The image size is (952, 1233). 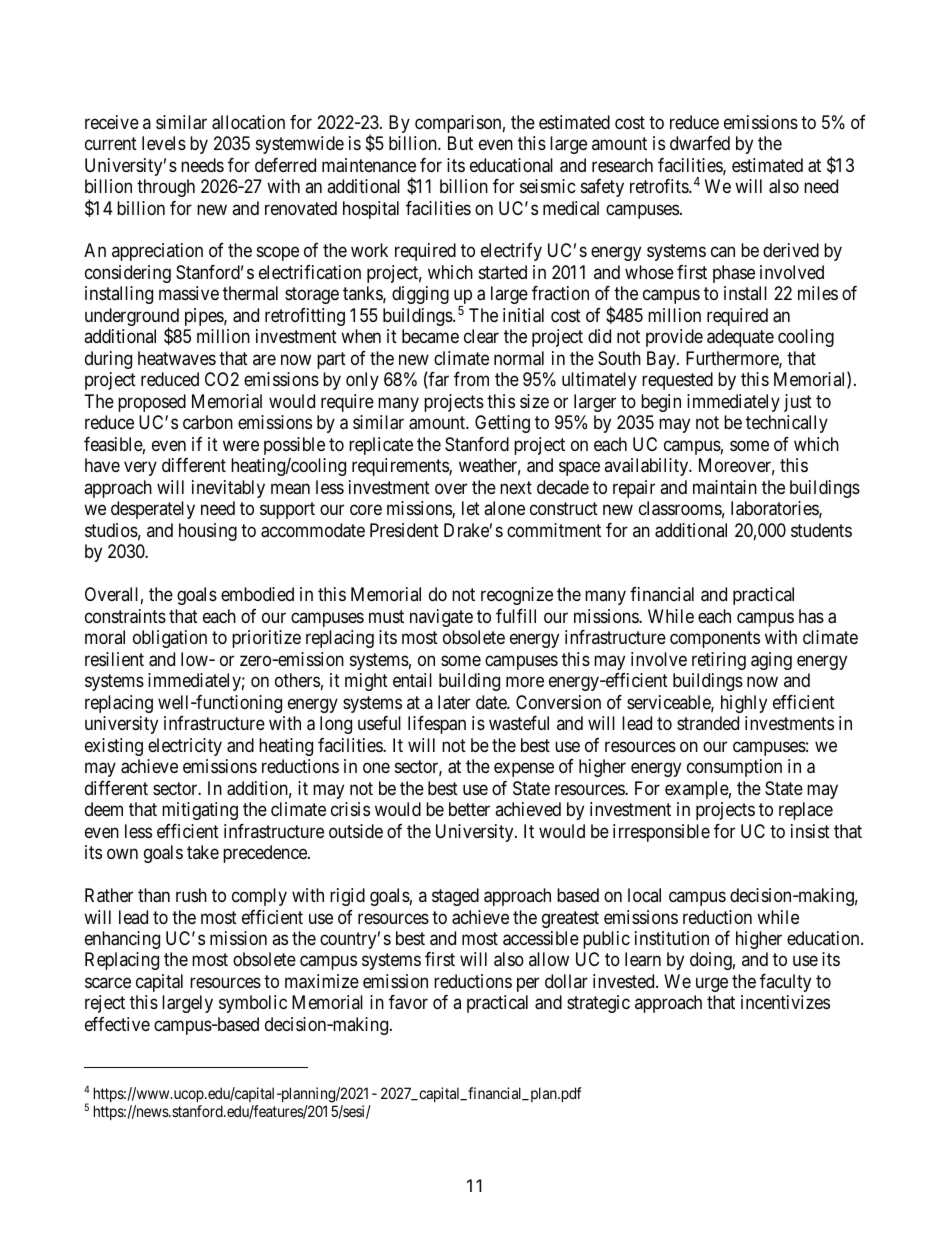 What do you see at coordinates (185, 747) in the document?
I see `electricity` at bounding box center [185, 747].
